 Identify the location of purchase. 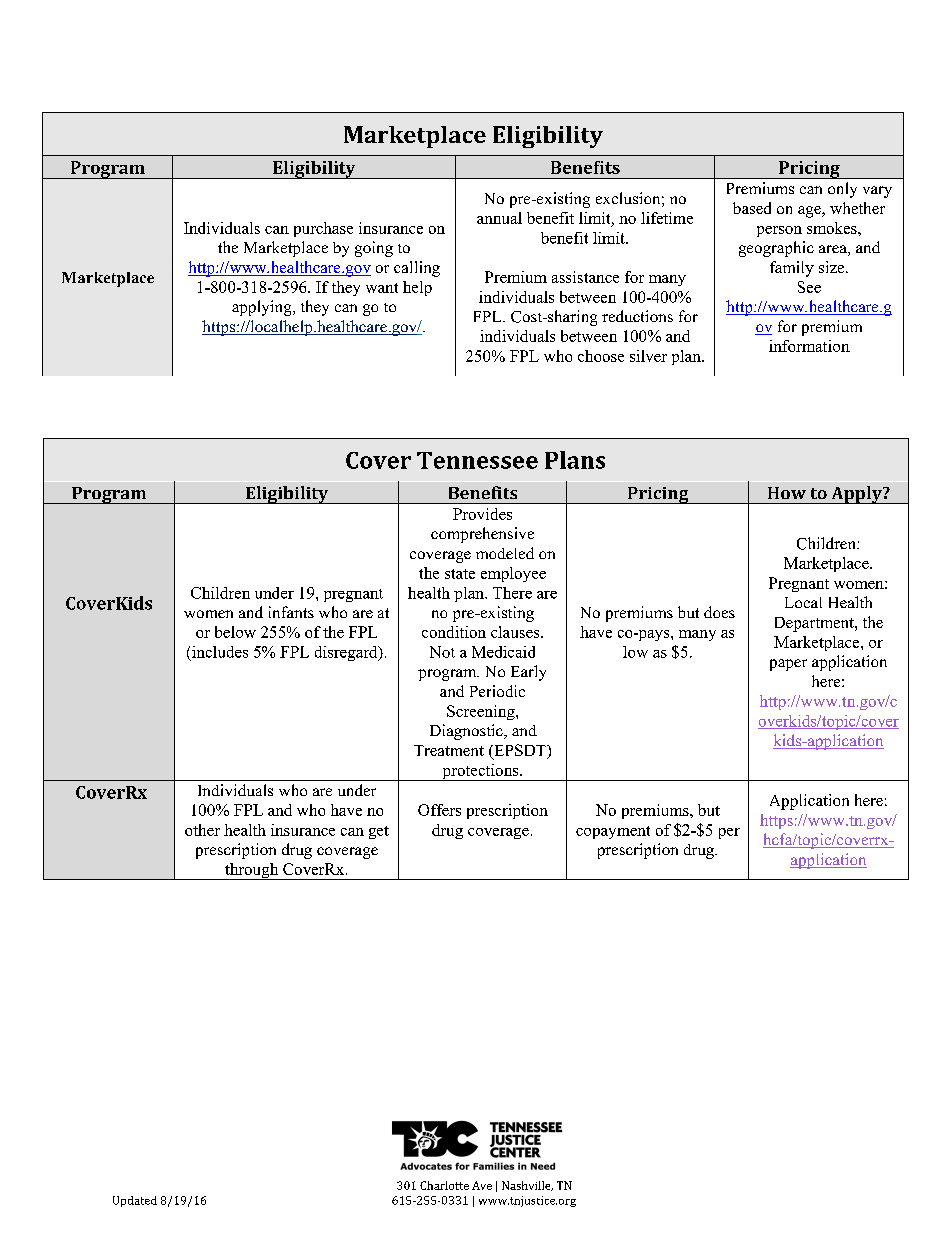
(323, 229).
